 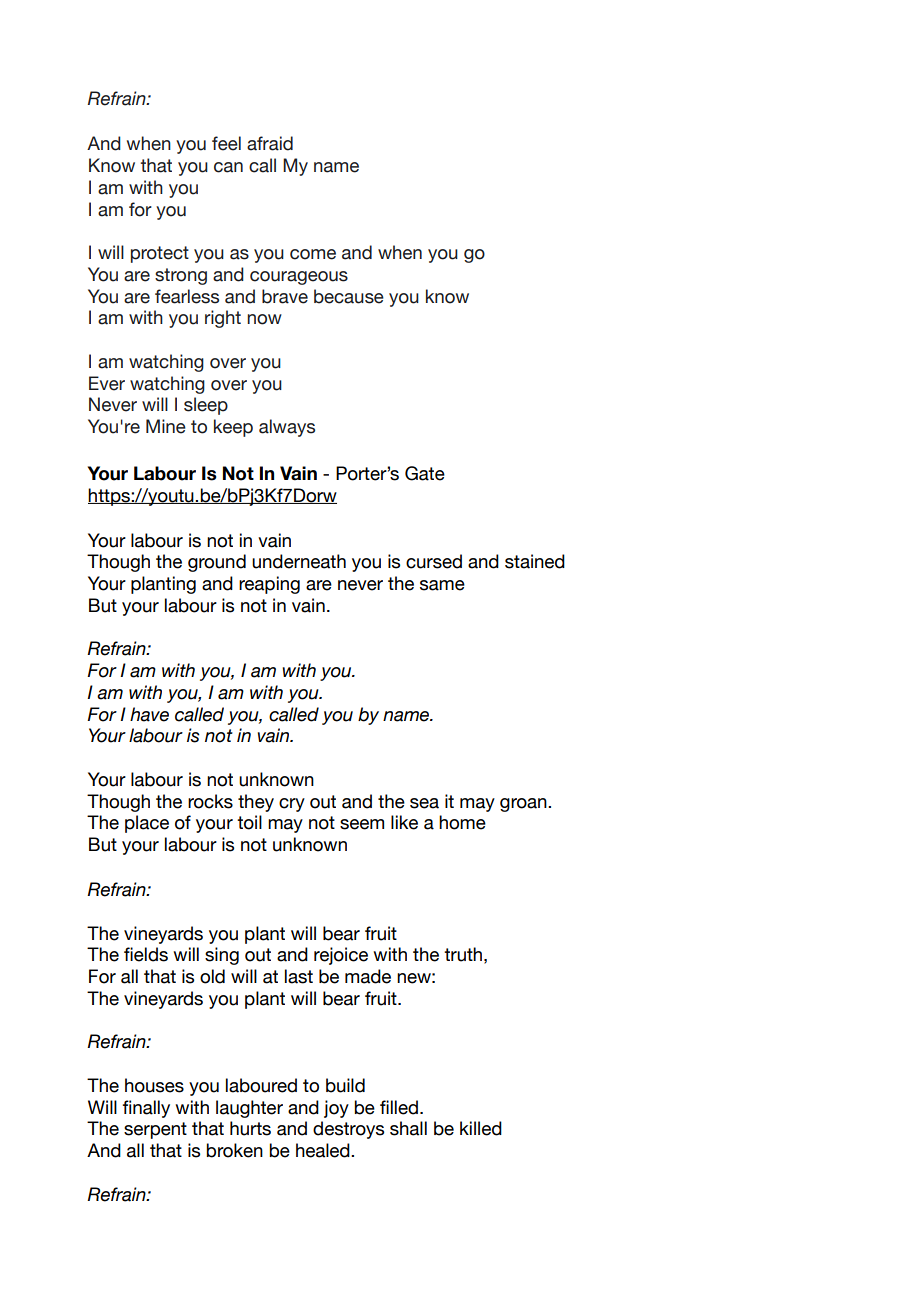 I want to click on have, so click(x=149, y=714).
